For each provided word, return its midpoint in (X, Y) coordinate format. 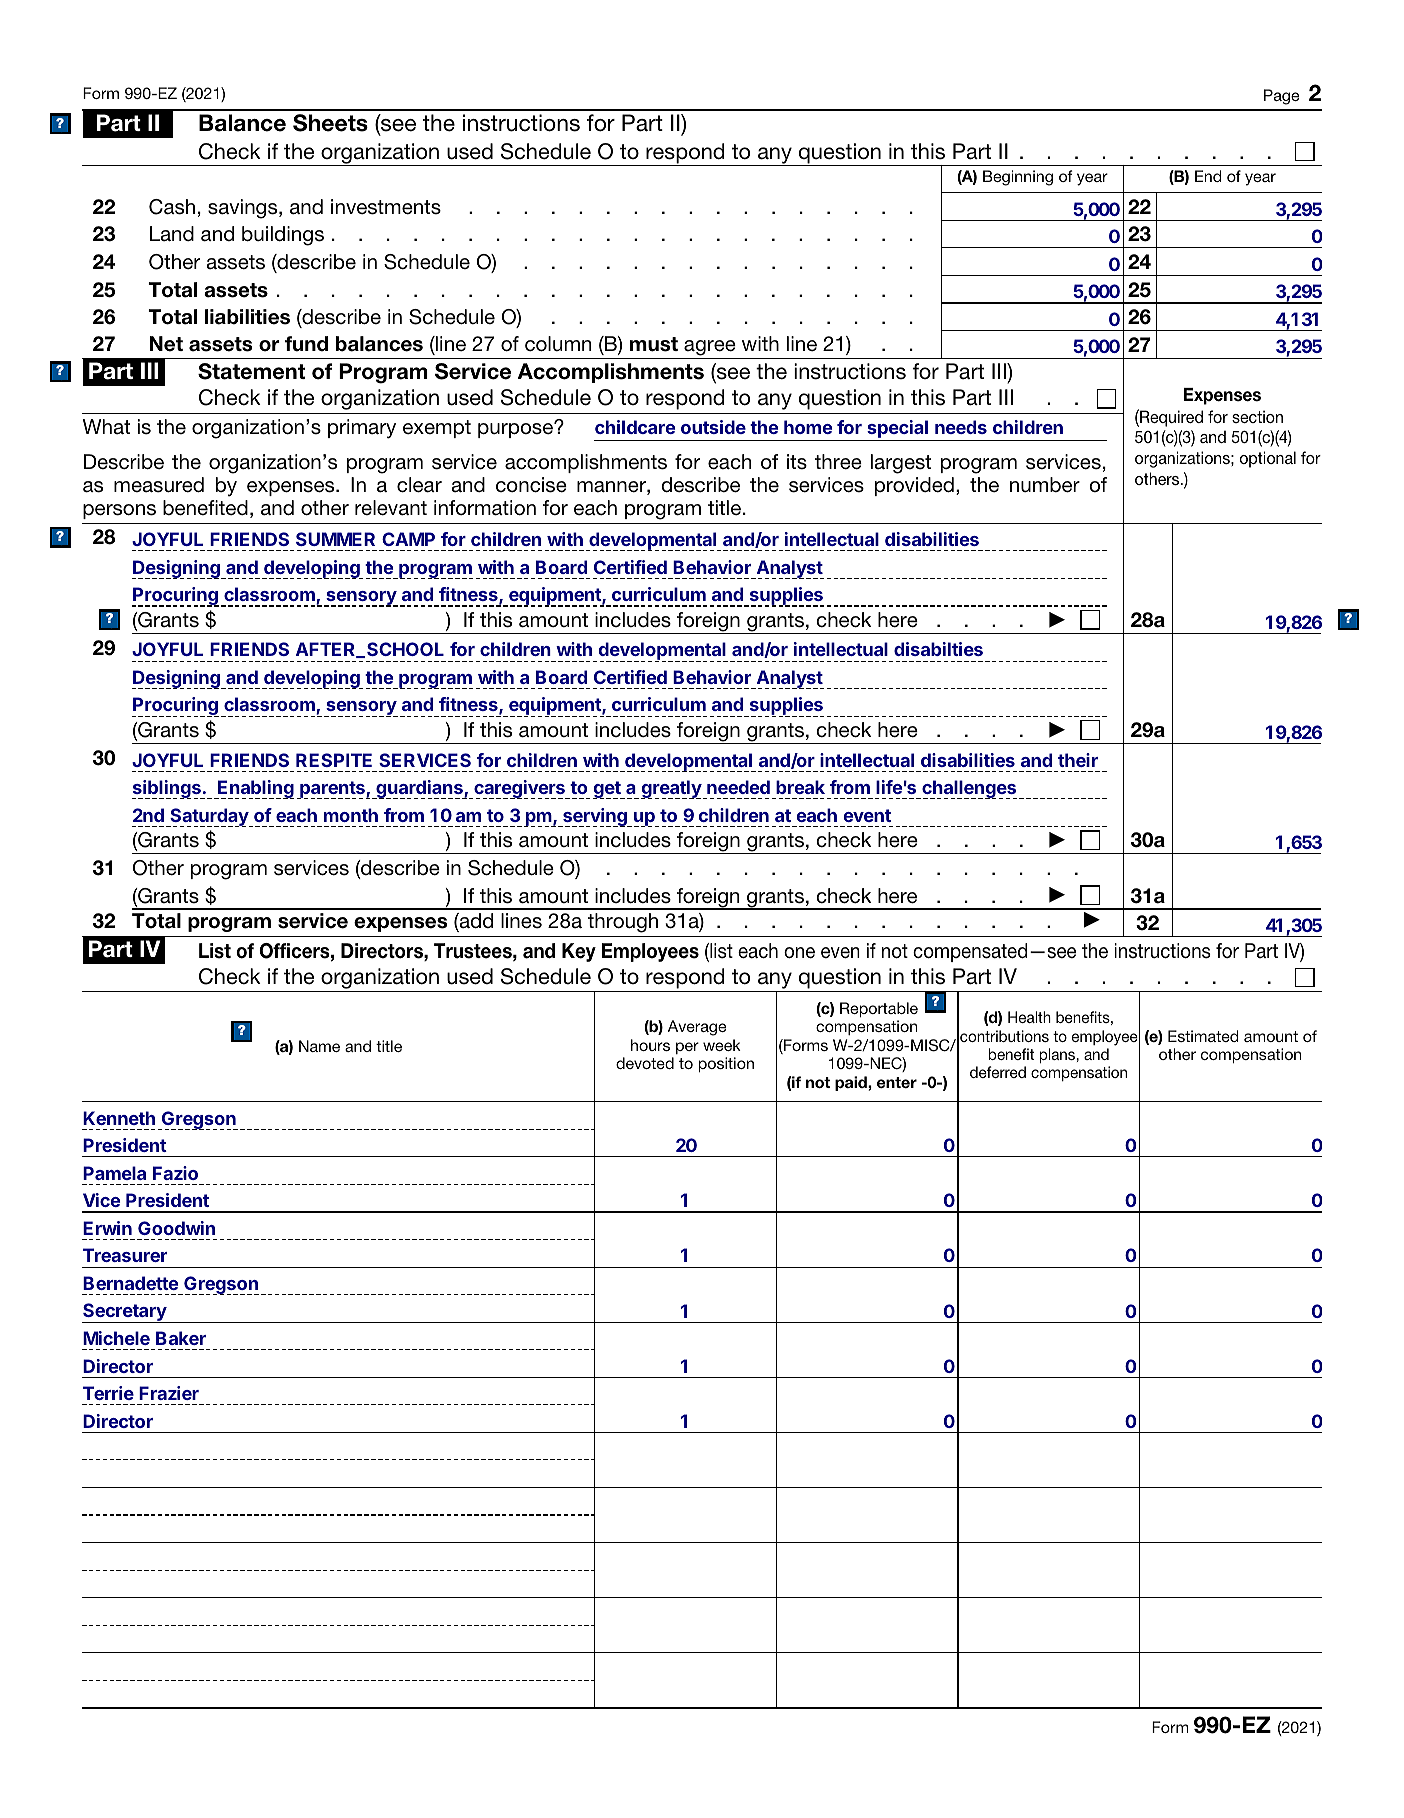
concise (531, 485)
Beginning (1018, 178)
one (799, 953)
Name (319, 1046)
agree (710, 348)
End (1208, 176)
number (1045, 485)
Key (579, 952)
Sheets (330, 123)
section (1257, 416)
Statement (251, 371)
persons (119, 511)
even (840, 953)
